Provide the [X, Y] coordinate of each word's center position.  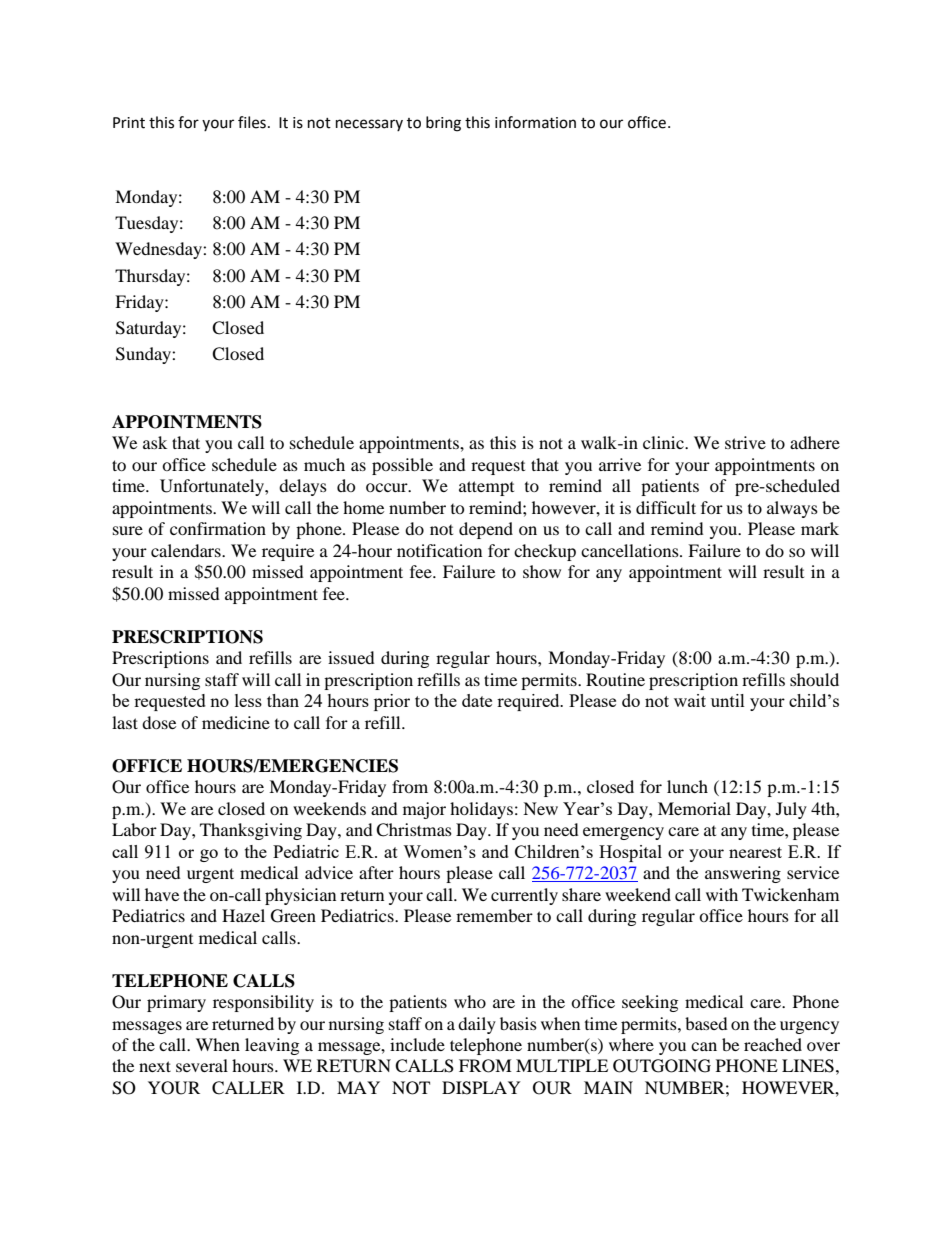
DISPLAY [481, 1088]
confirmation [218, 528]
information [535, 122]
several [202, 1065]
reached [773, 1044]
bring [443, 124]
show [542, 571]
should [814, 679]
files [252, 122]
